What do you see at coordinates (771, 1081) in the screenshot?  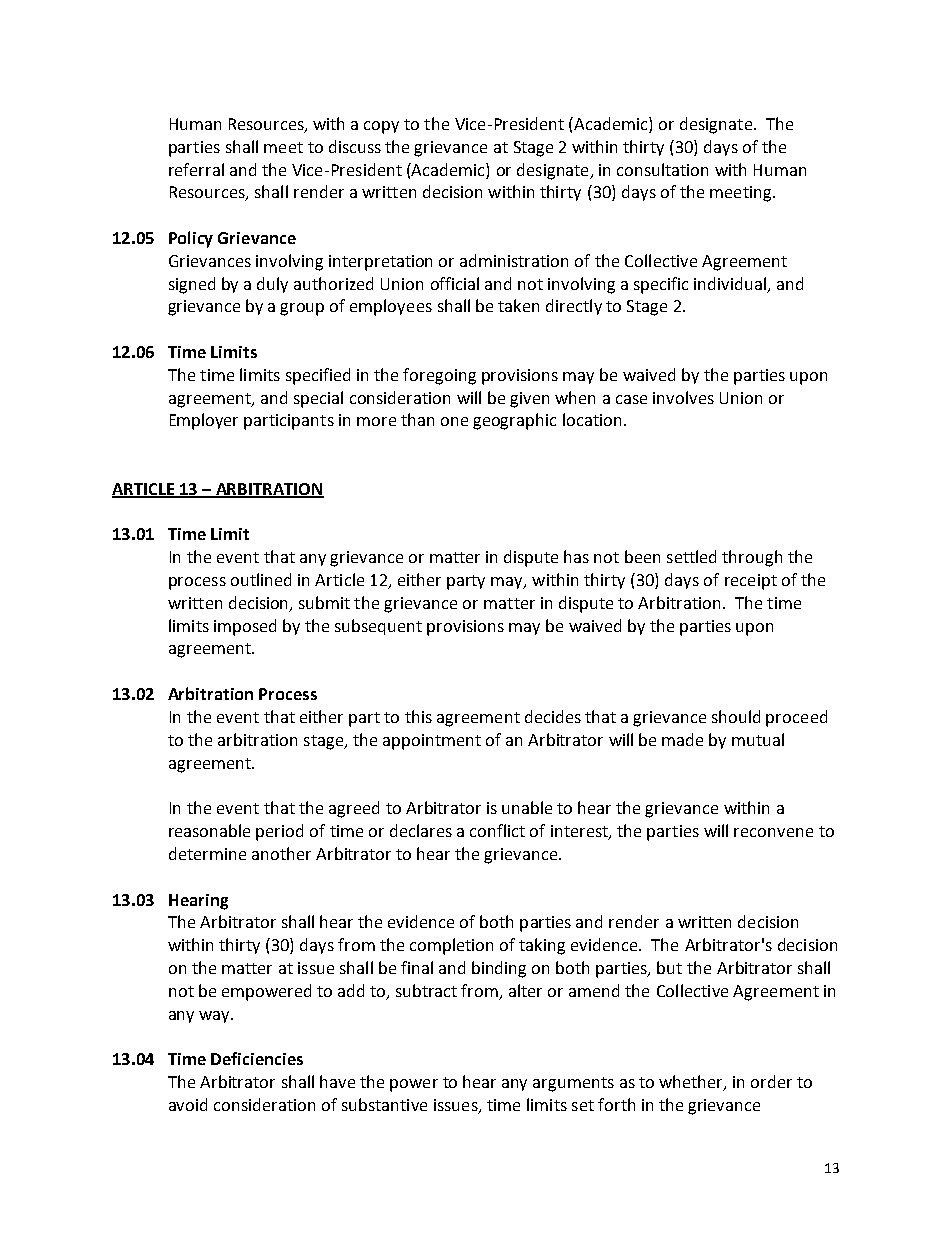 I see `order` at bounding box center [771, 1081].
